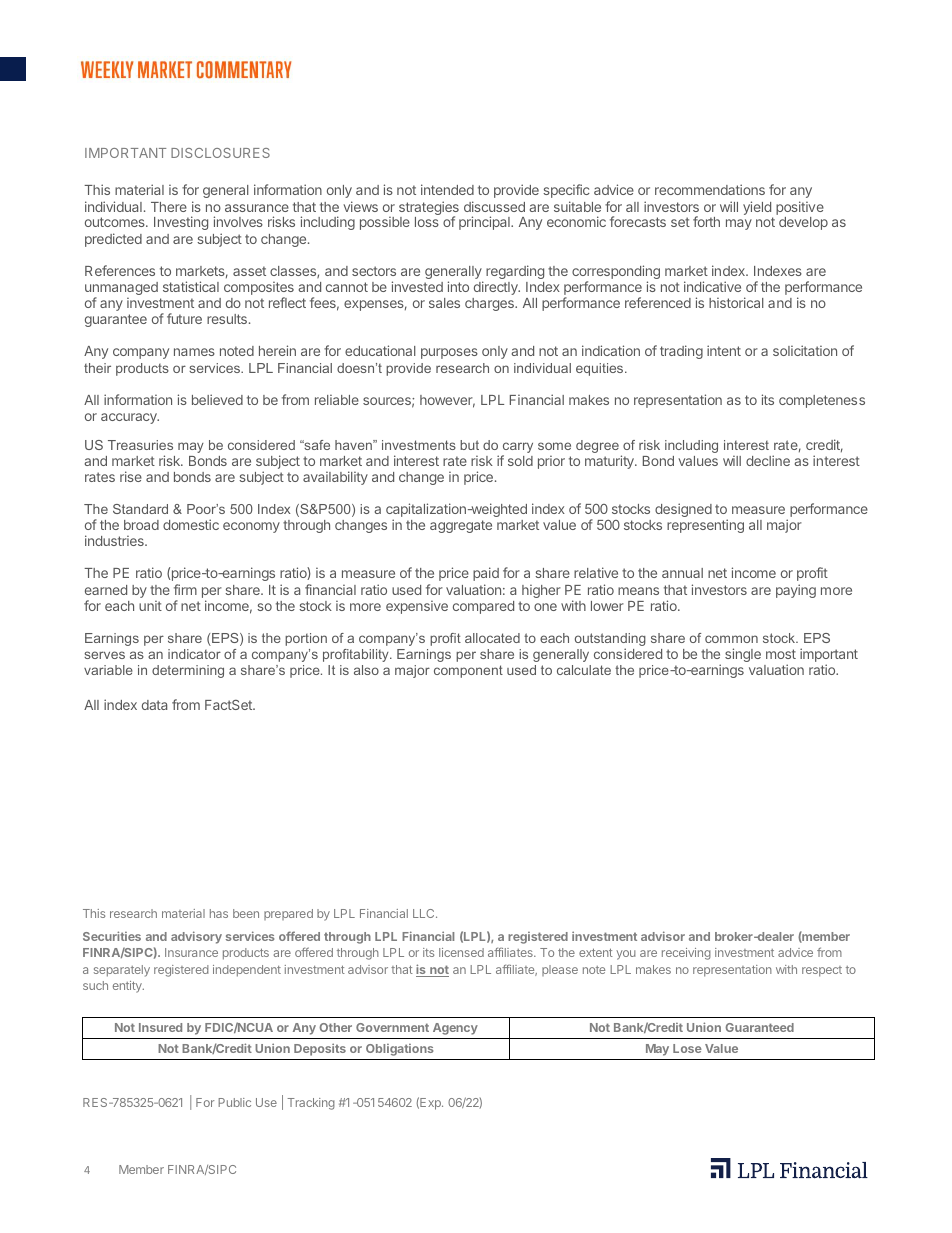 The height and width of the screenshot is (1233, 952). What do you see at coordinates (169, 207) in the screenshot?
I see `There` at bounding box center [169, 207].
